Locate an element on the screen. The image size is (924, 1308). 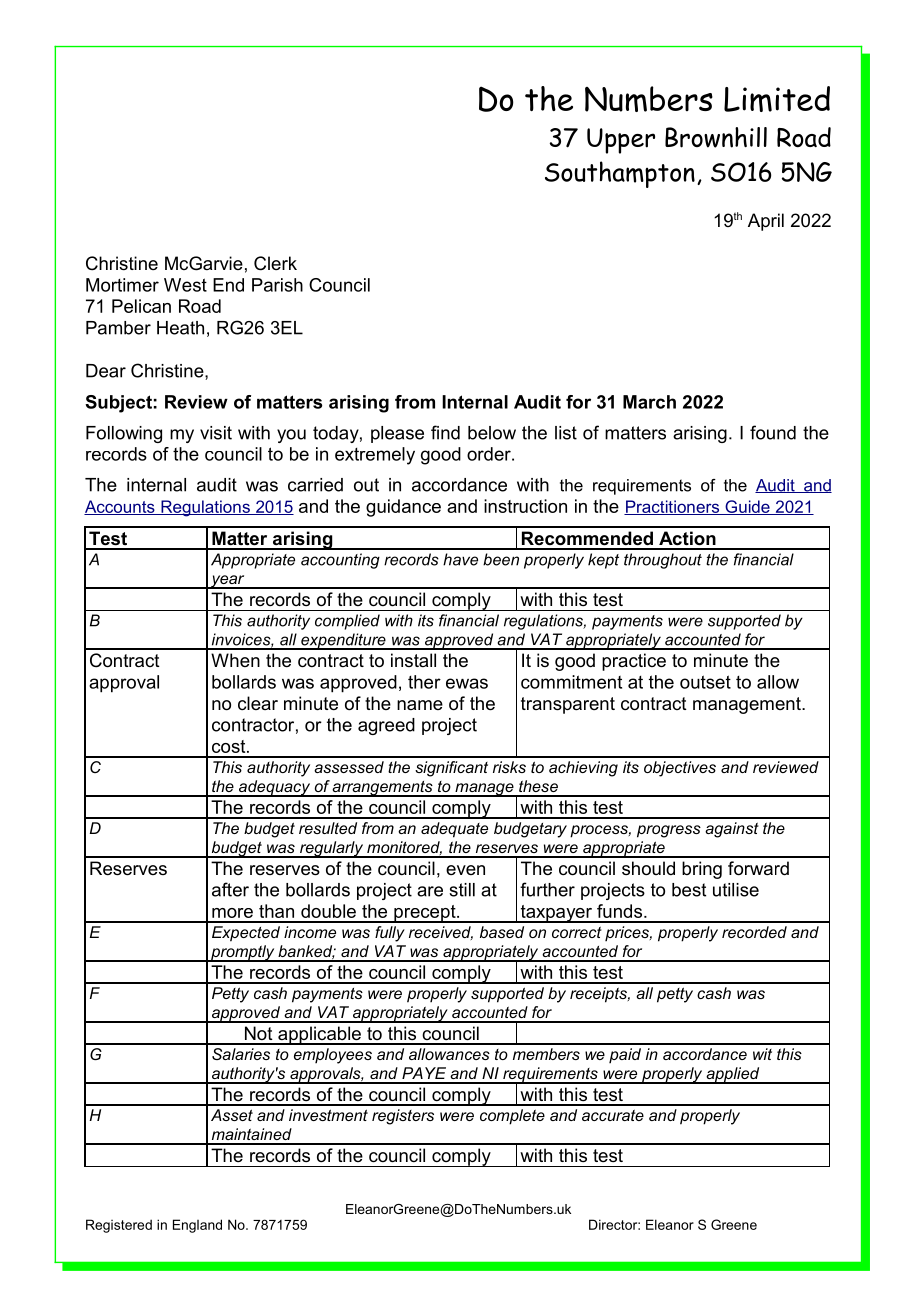
March is located at coordinates (649, 402).
